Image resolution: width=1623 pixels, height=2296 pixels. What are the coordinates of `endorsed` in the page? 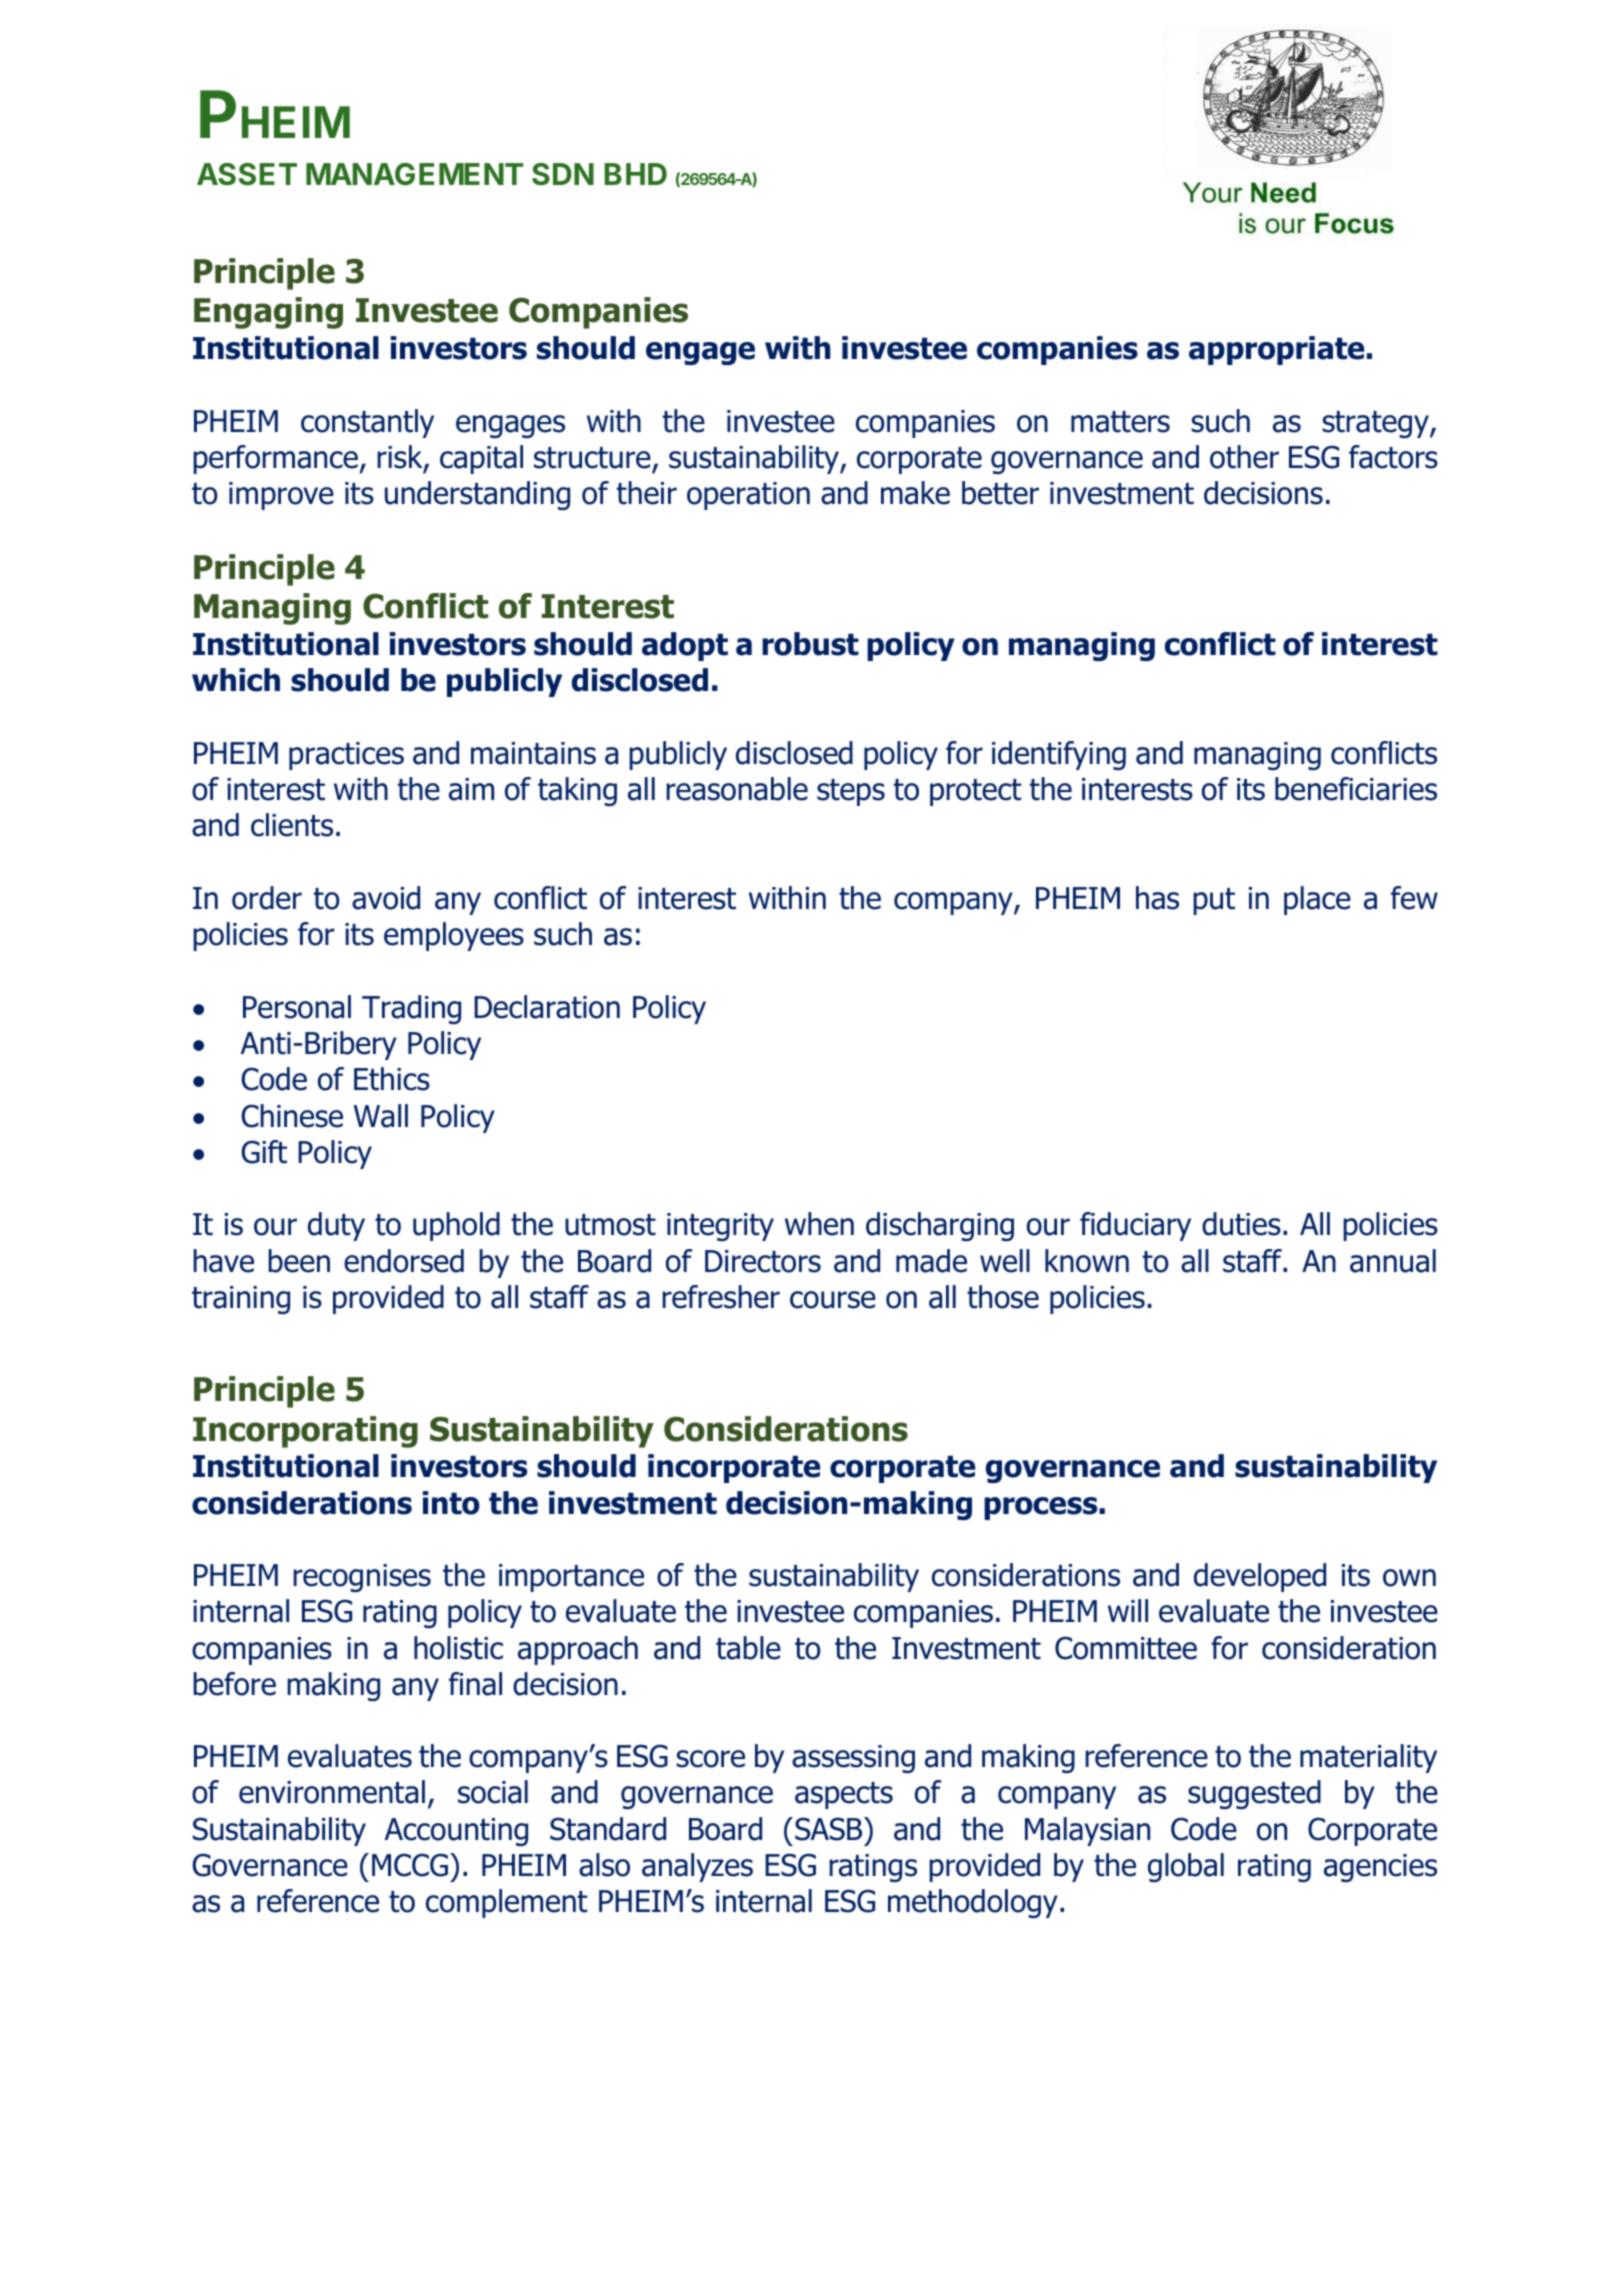 It's located at (404, 1261).
